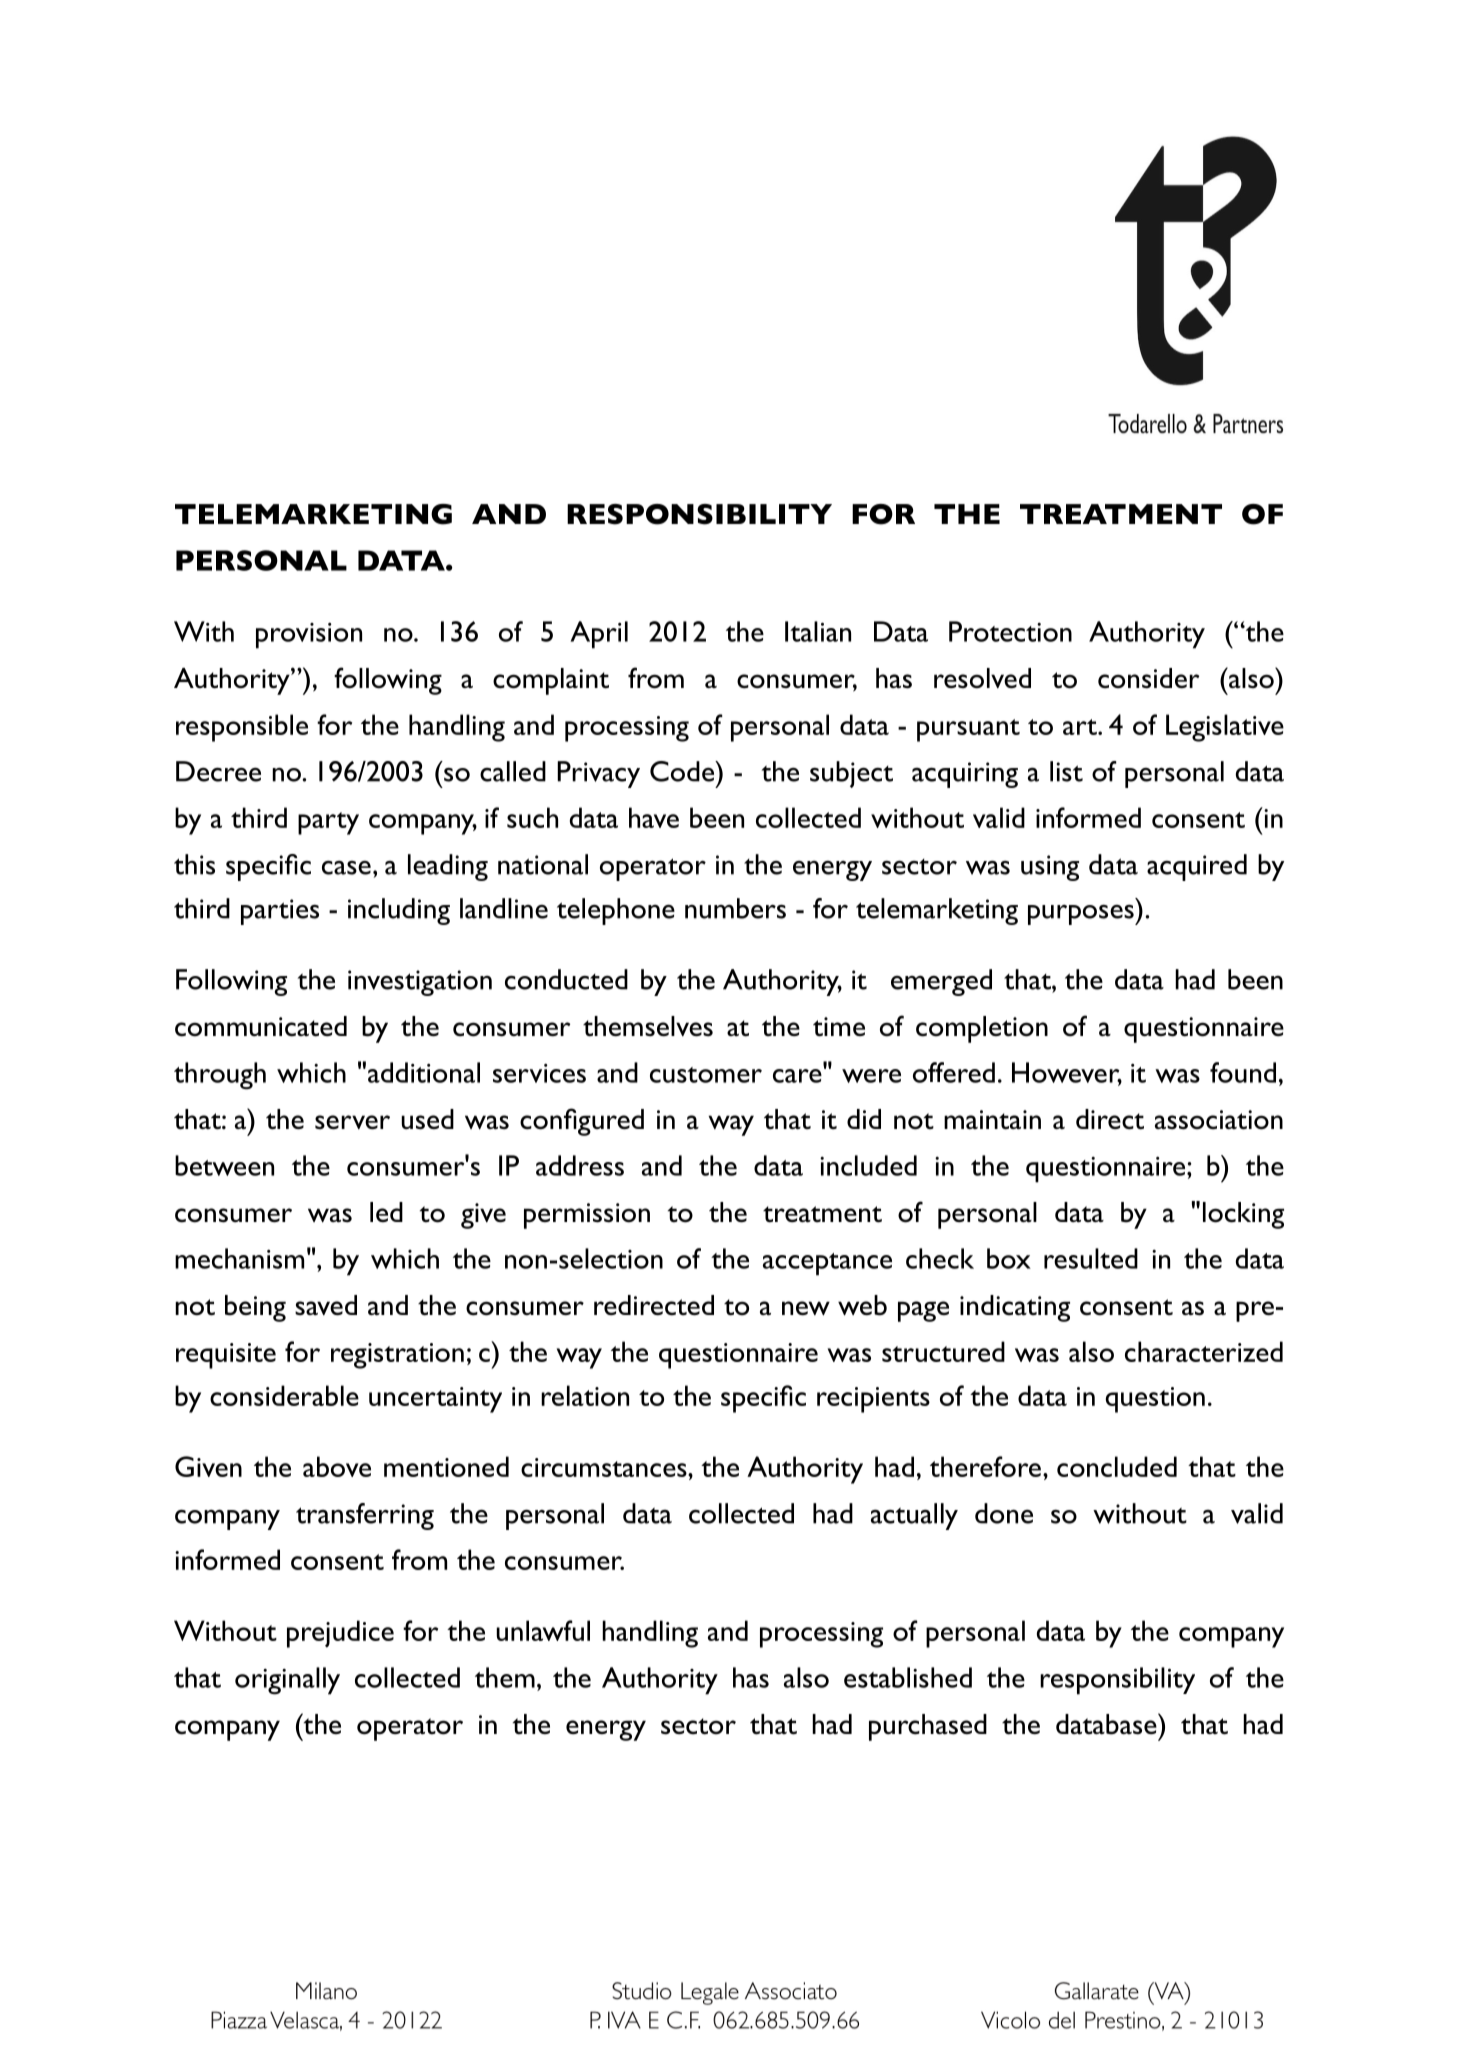 The image size is (1458, 2062). Describe the element at coordinates (287, 1681) in the screenshot. I see `originally` at that location.
